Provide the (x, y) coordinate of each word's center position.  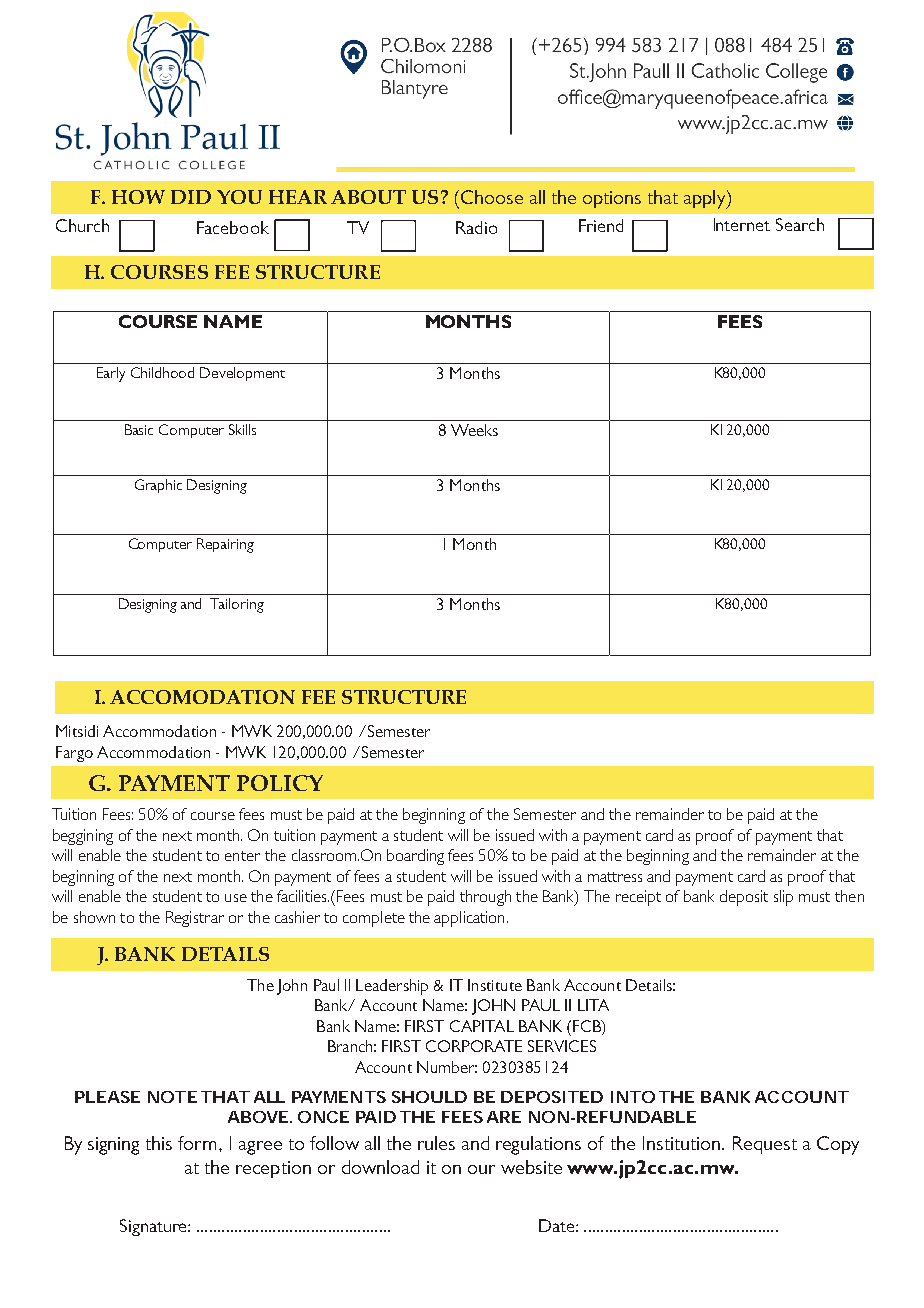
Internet (742, 224)
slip (783, 898)
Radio (476, 227)
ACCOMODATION (202, 697)
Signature (154, 1227)
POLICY (280, 783)
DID (191, 197)
